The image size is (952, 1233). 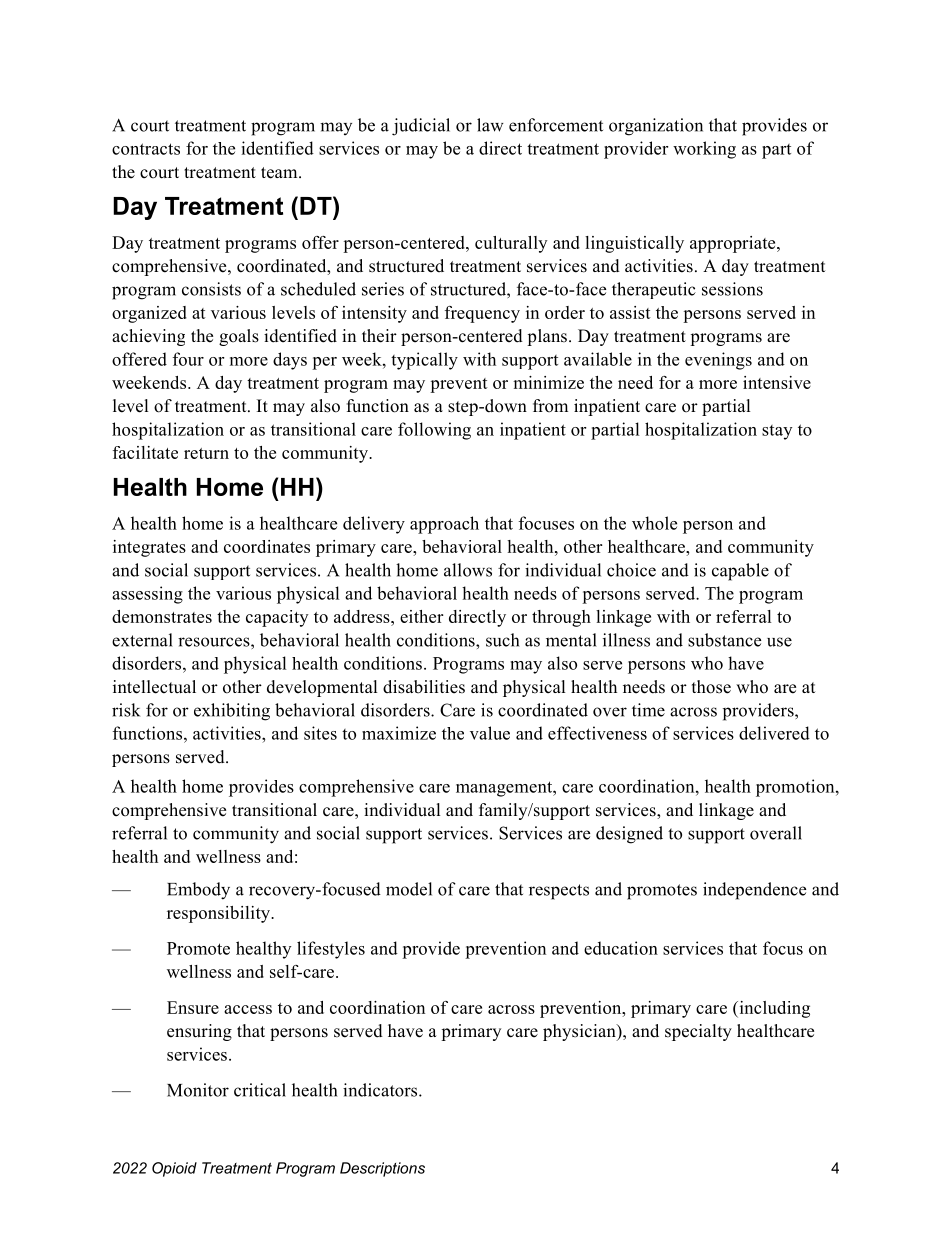 I want to click on judicial, so click(x=421, y=127).
